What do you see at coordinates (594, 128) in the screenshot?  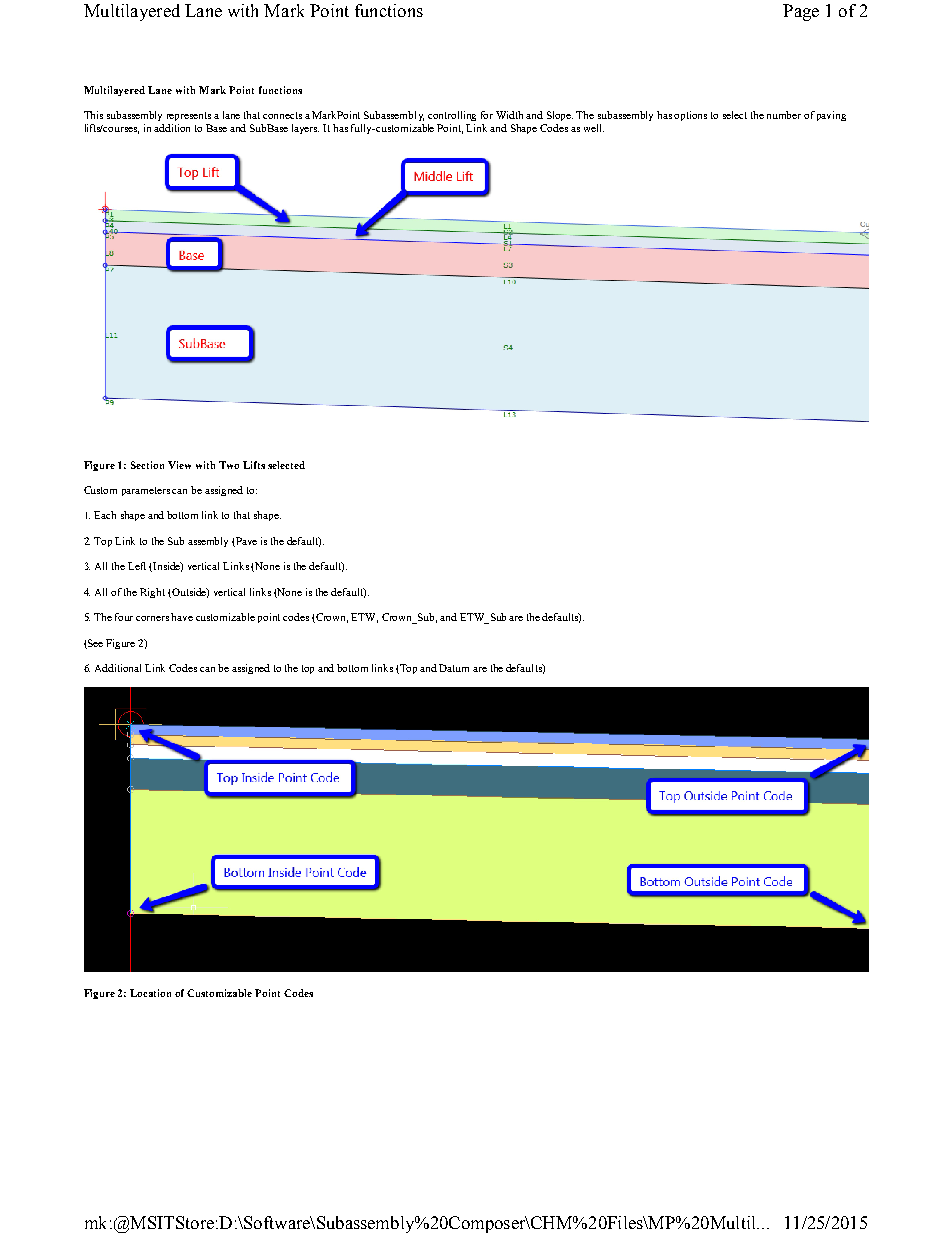 I see `well` at bounding box center [594, 128].
